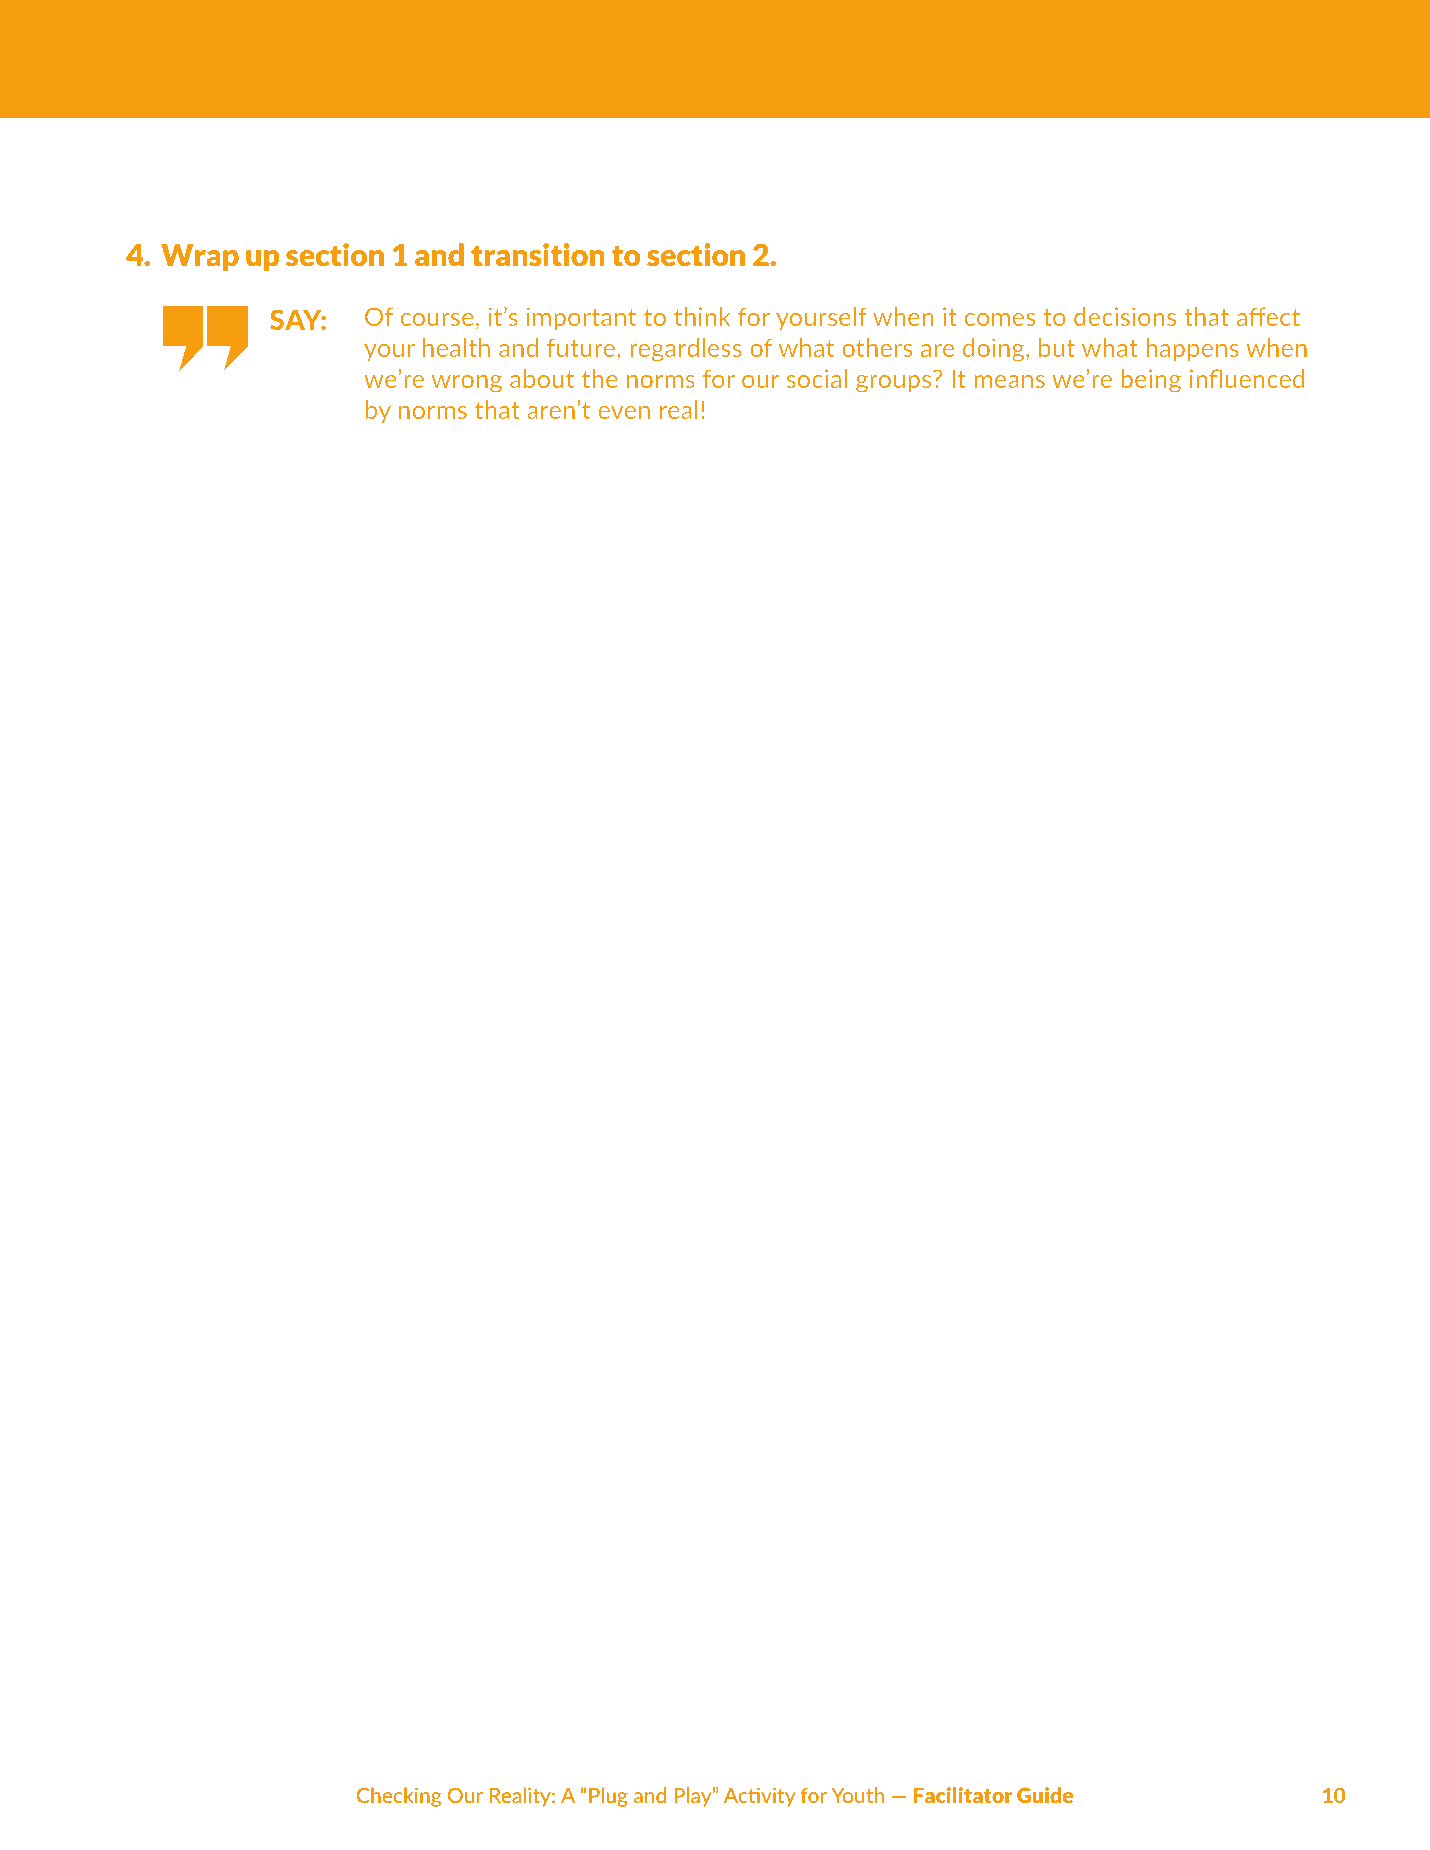 The height and width of the screenshot is (1850, 1430). I want to click on being, so click(1151, 381).
